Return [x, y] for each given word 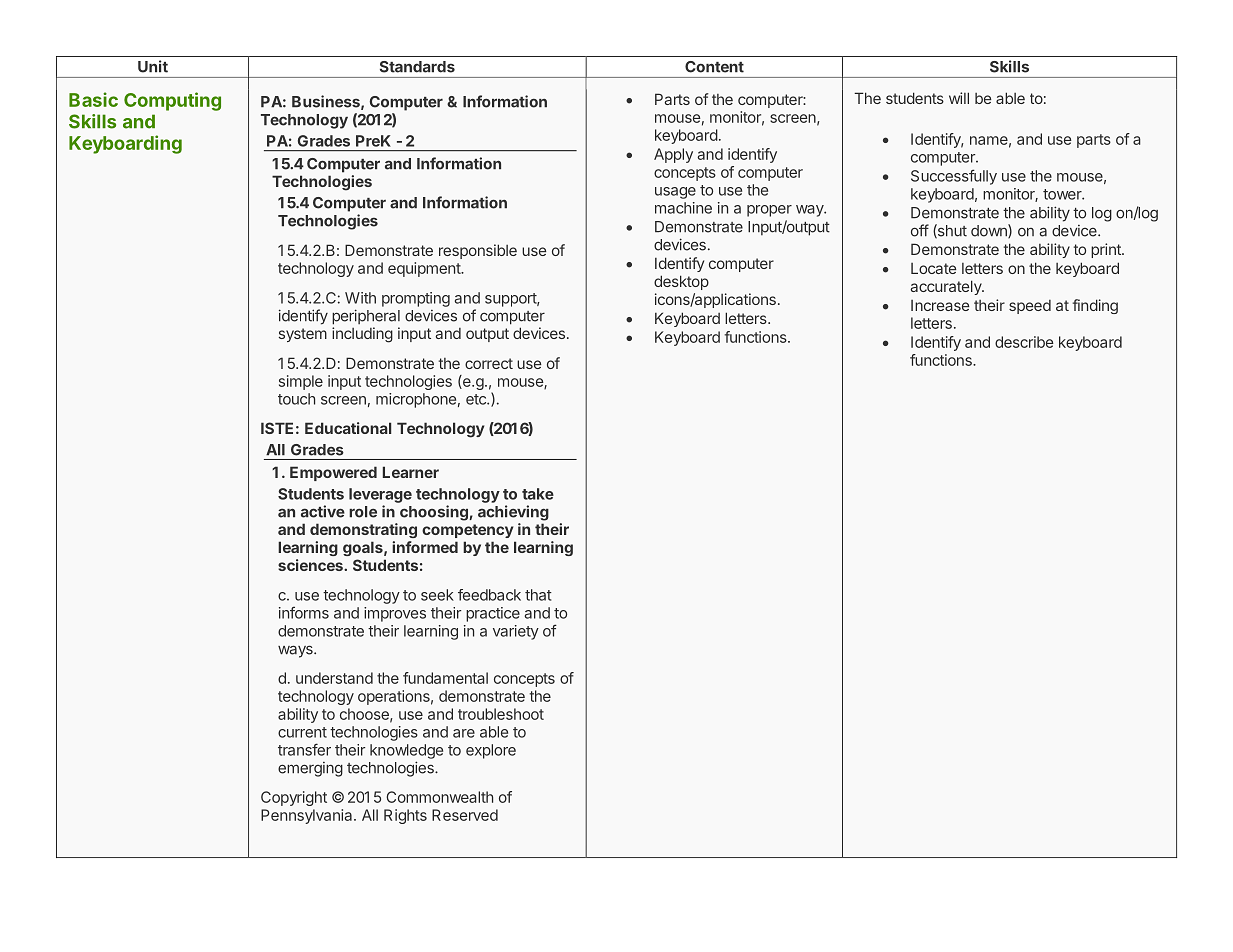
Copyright [294, 798]
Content [714, 67]
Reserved [465, 815]
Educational [348, 428]
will [959, 98]
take [538, 494]
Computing [172, 101]
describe [1024, 342]
